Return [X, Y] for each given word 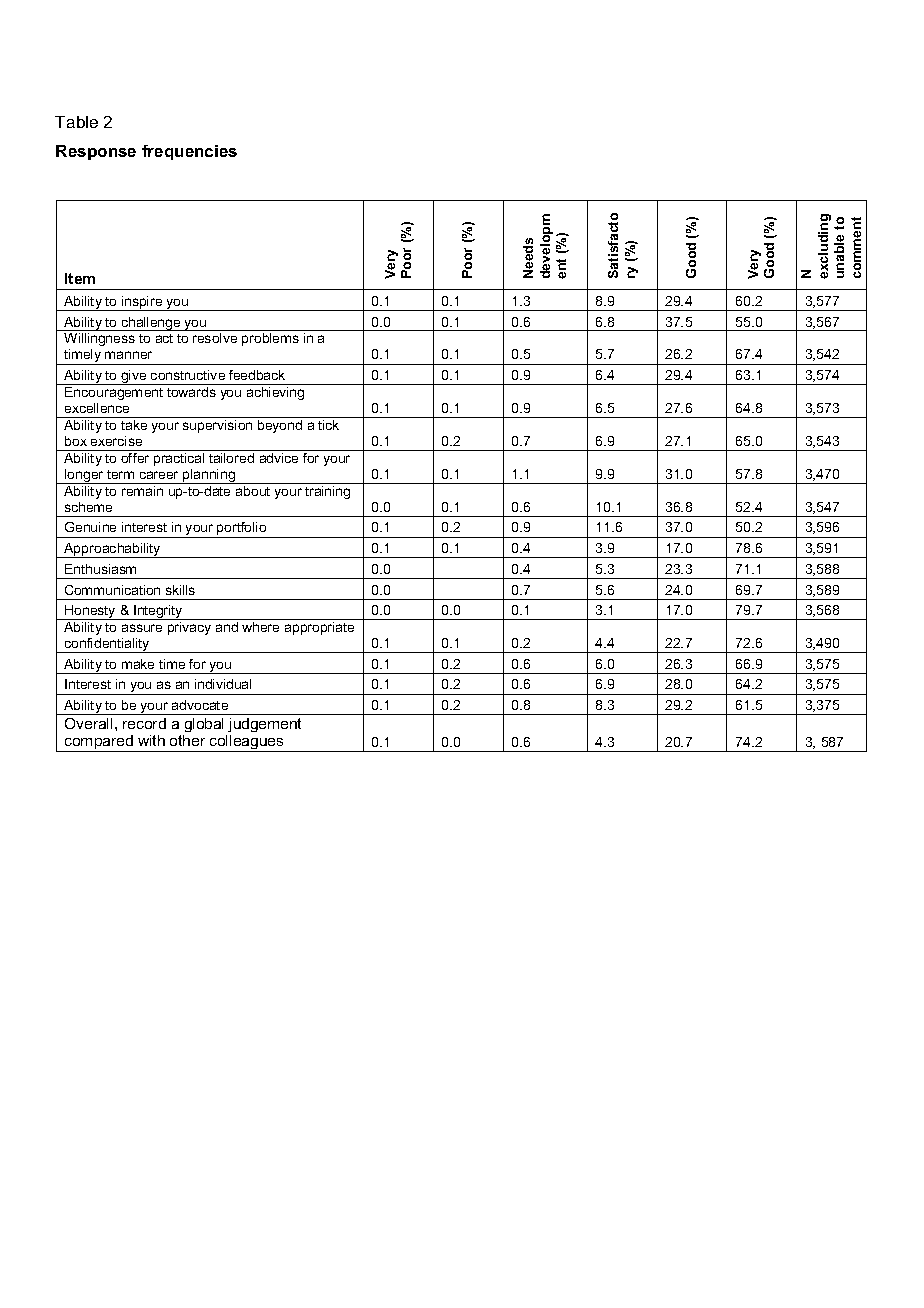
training [327, 492]
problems [270, 339]
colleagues [247, 743]
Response [96, 152]
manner [128, 355]
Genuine [90, 527]
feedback [257, 375]
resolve [215, 338]
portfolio [242, 530]
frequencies [189, 152]
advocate [200, 705]
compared [99, 743]
